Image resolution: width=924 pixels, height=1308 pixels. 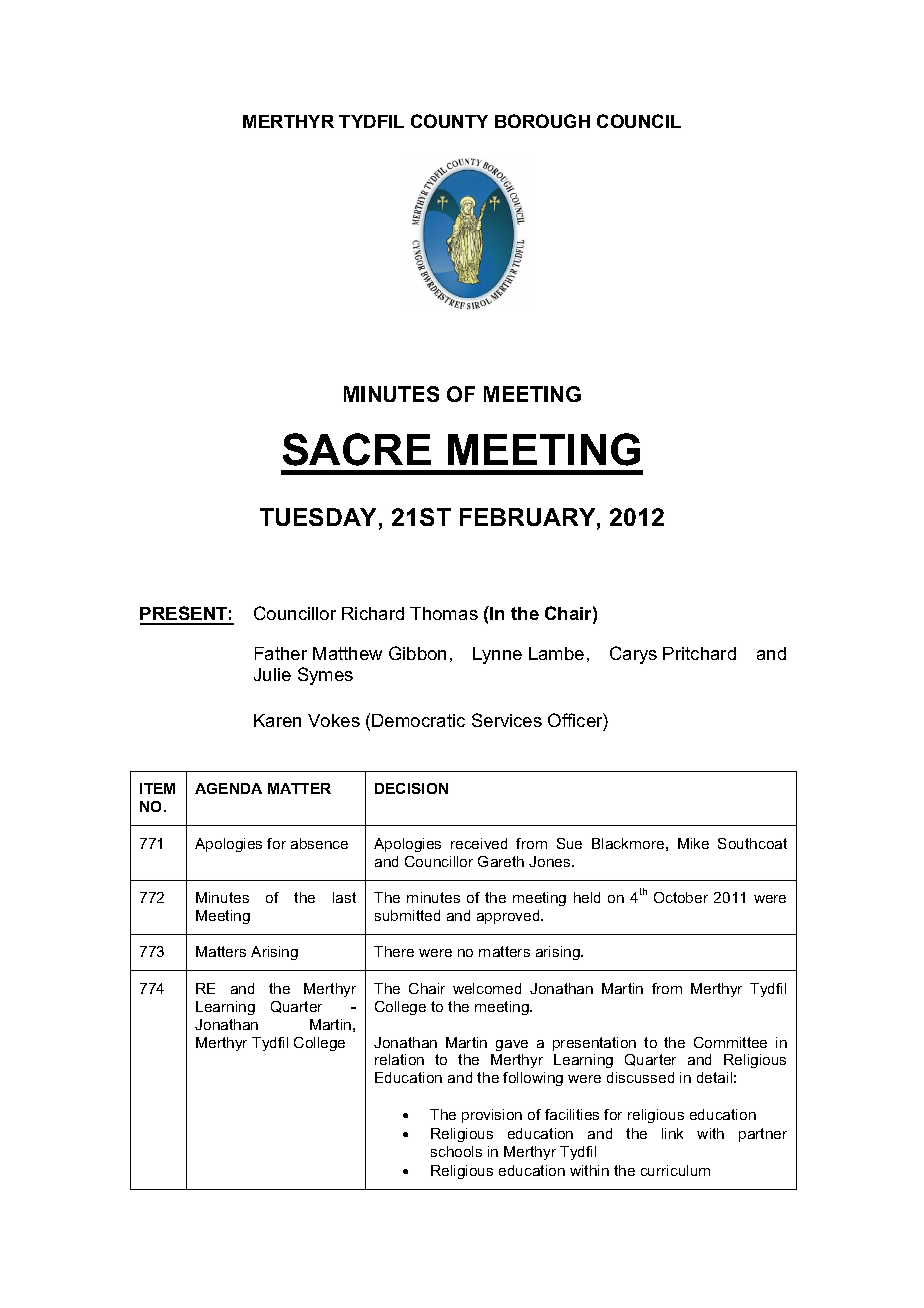 What do you see at coordinates (497, 655) in the image?
I see `Lynne` at bounding box center [497, 655].
